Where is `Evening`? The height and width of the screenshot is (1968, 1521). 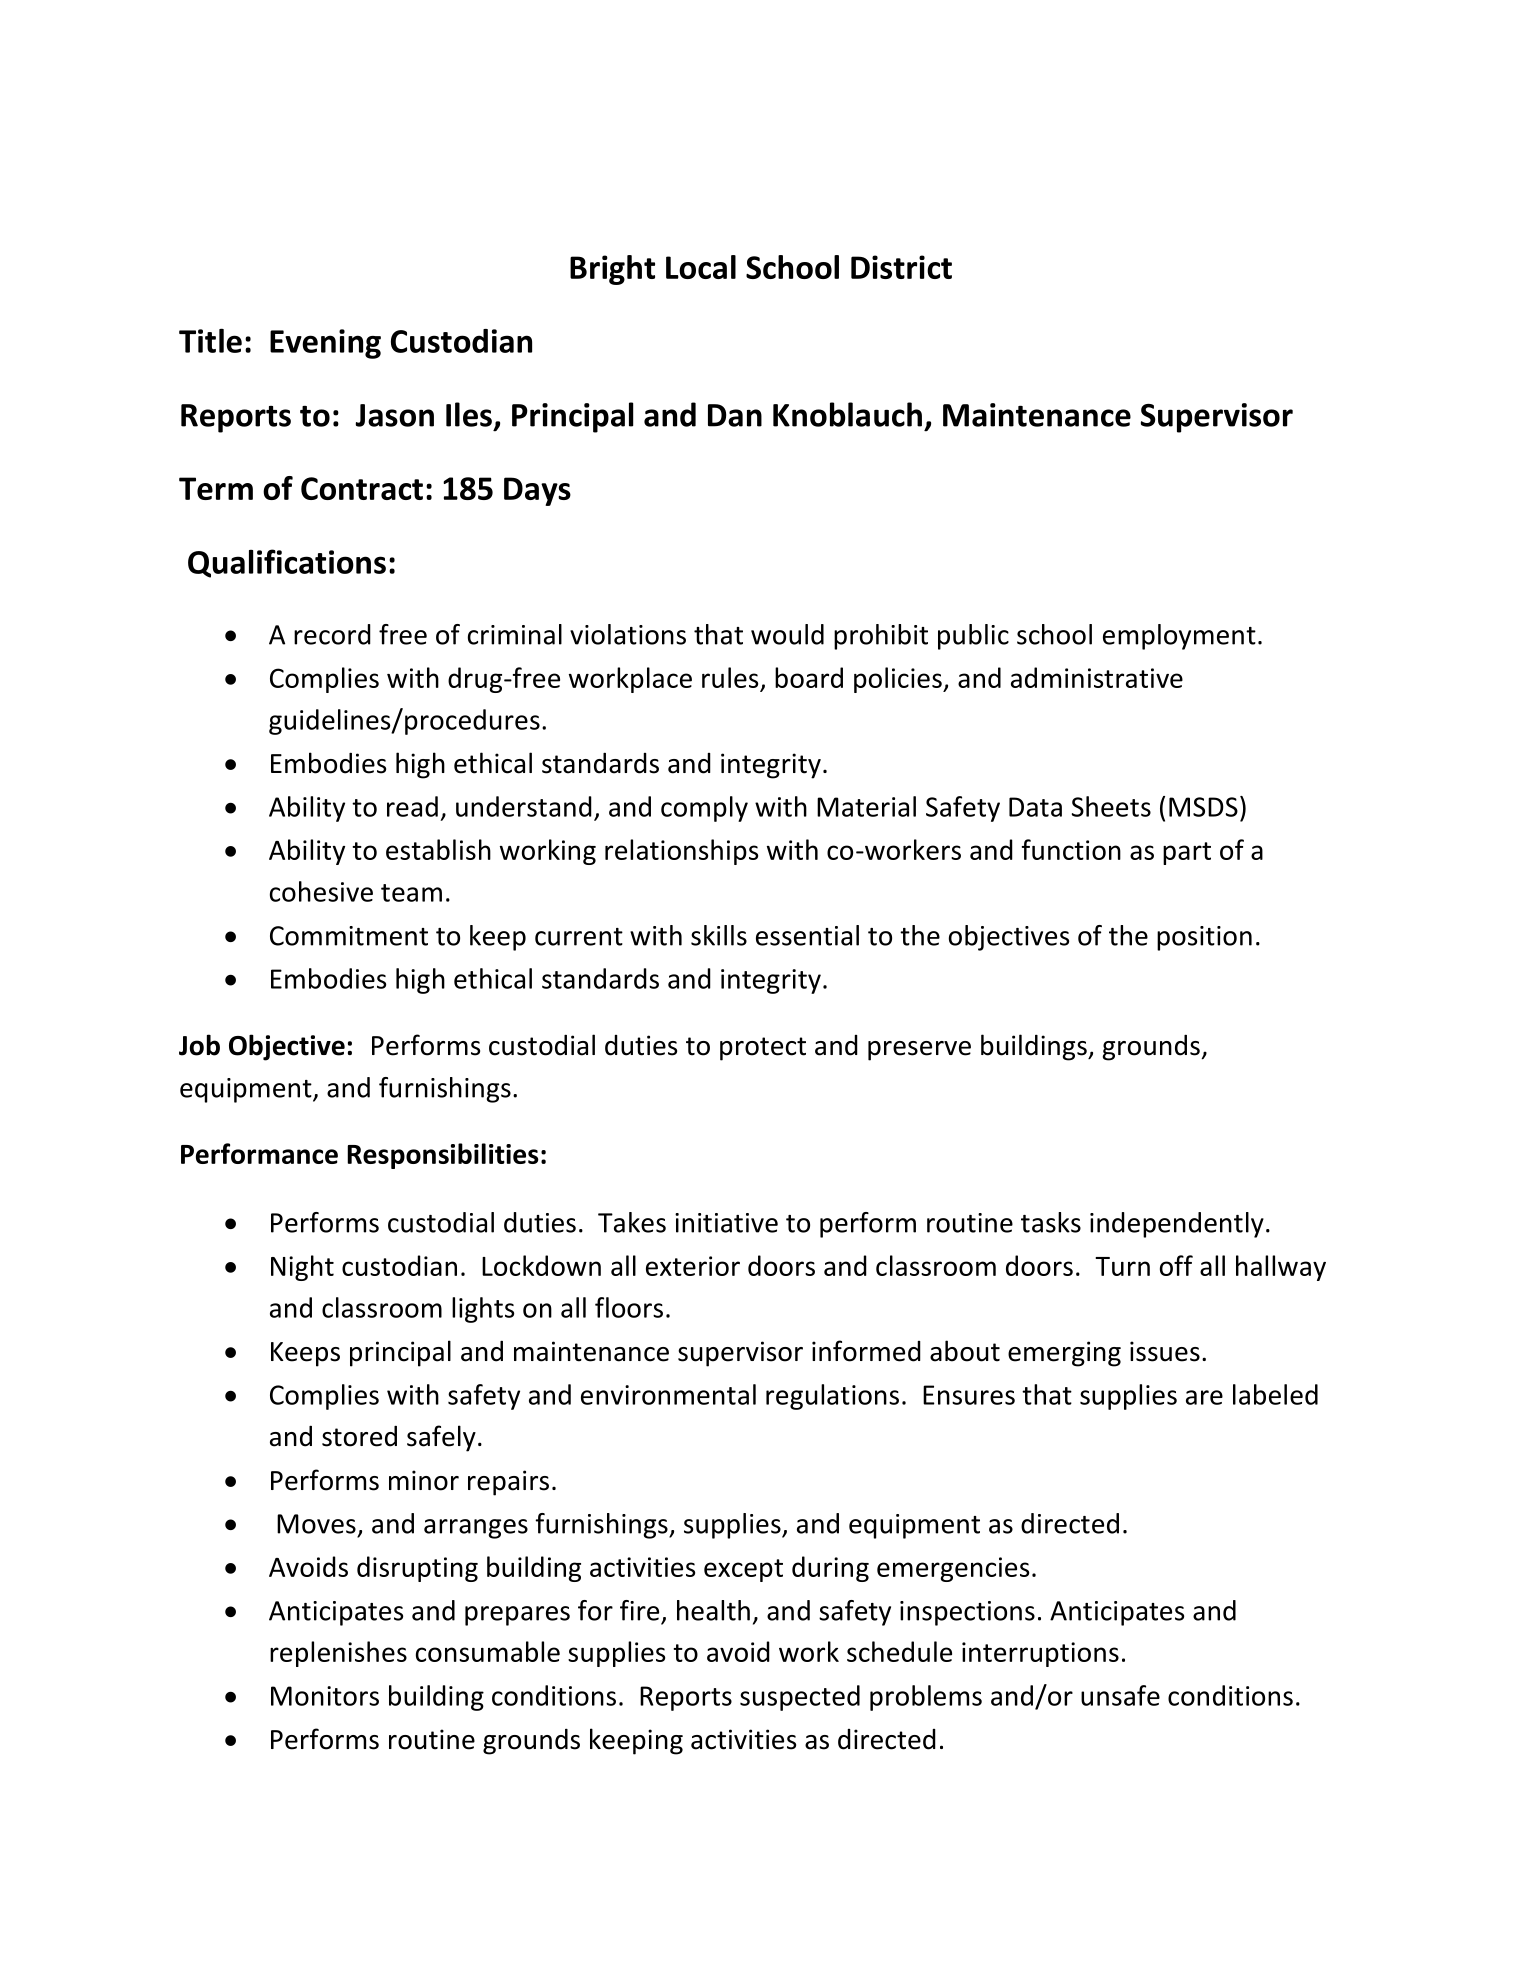
Evening is located at coordinates (325, 344).
